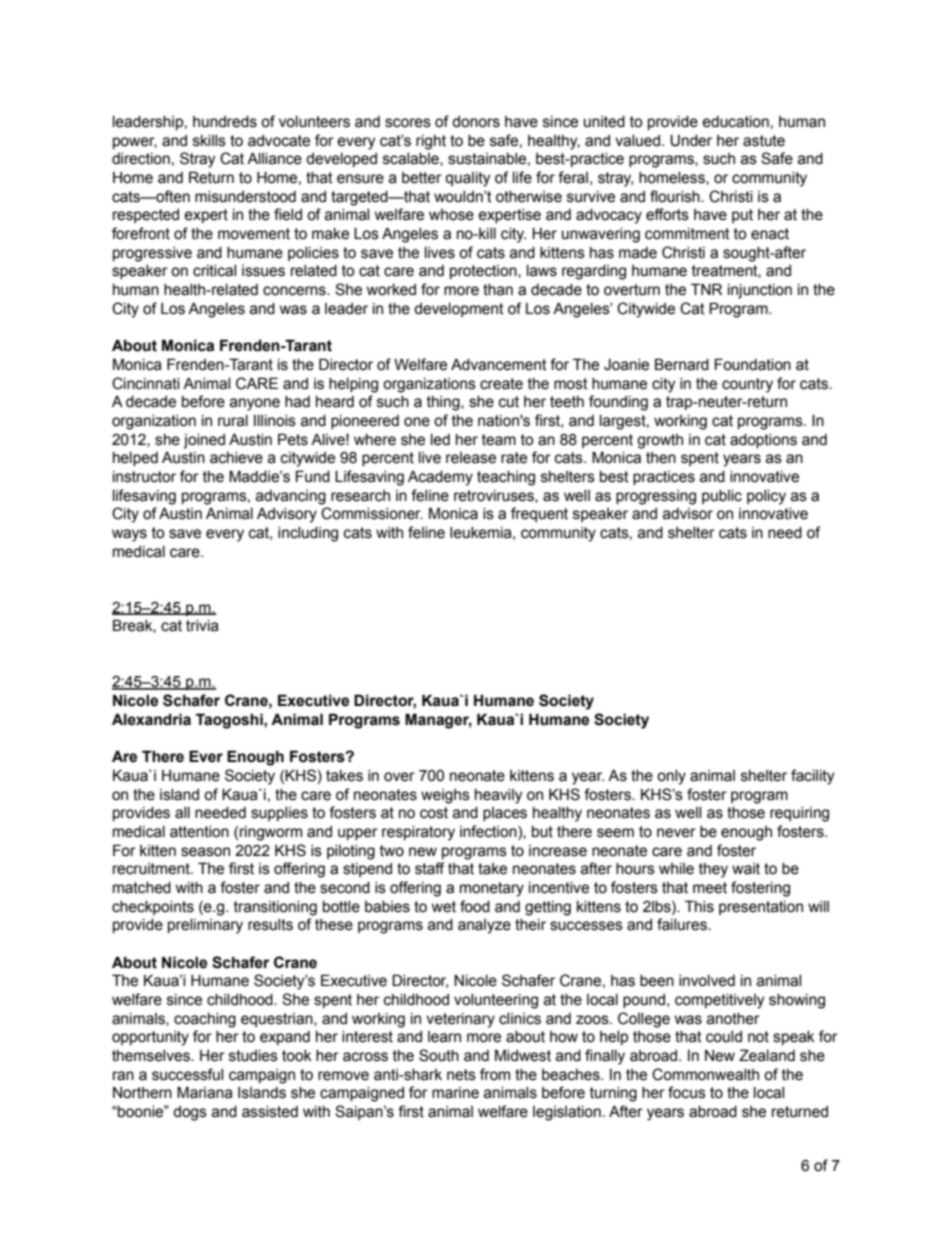 The width and height of the screenshot is (952, 1233). Describe the element at coordinates (225, 122) in the screenshot. I see `hundreds` at that location.
